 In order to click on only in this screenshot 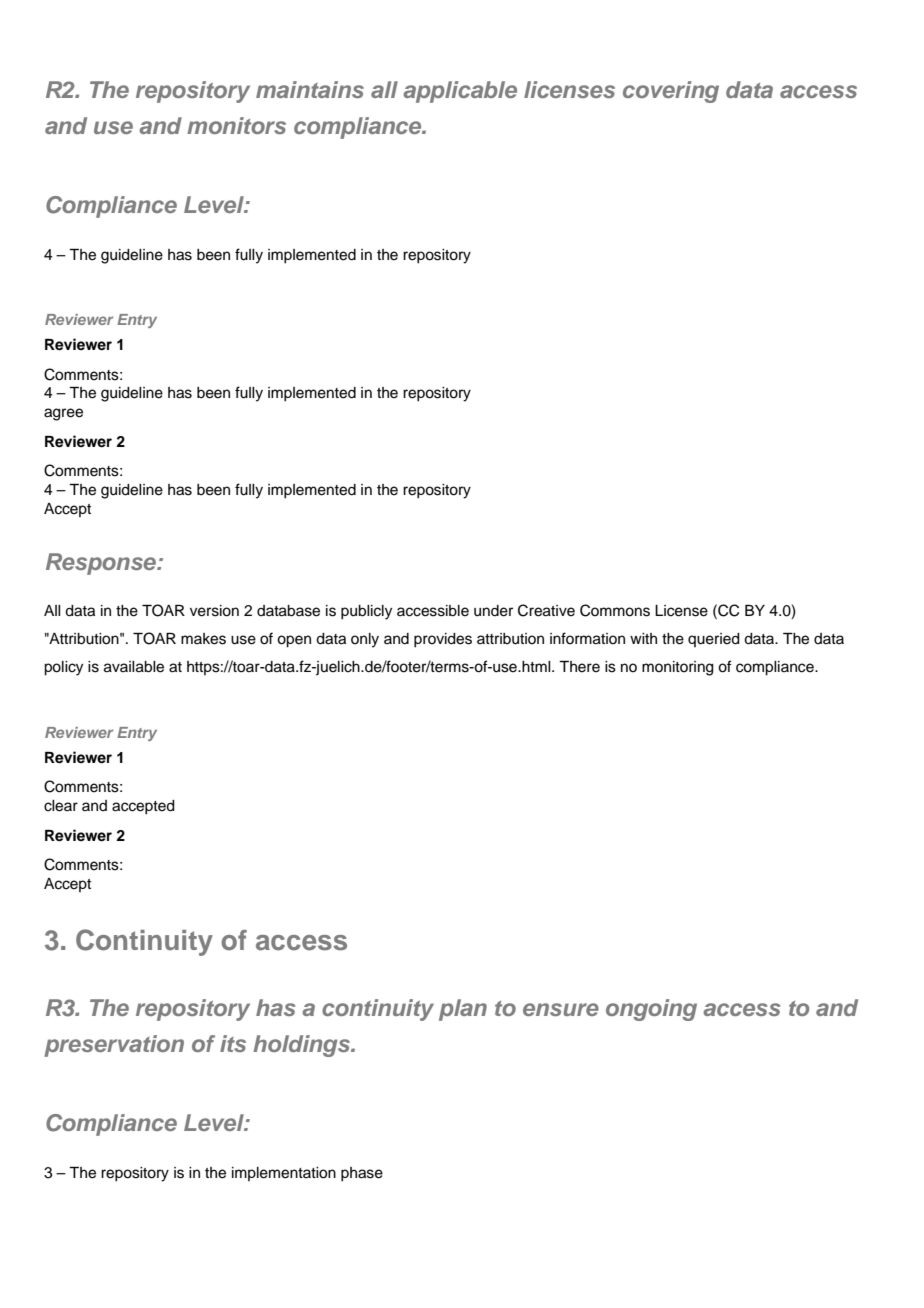, I will do `click(365, 640)`.
